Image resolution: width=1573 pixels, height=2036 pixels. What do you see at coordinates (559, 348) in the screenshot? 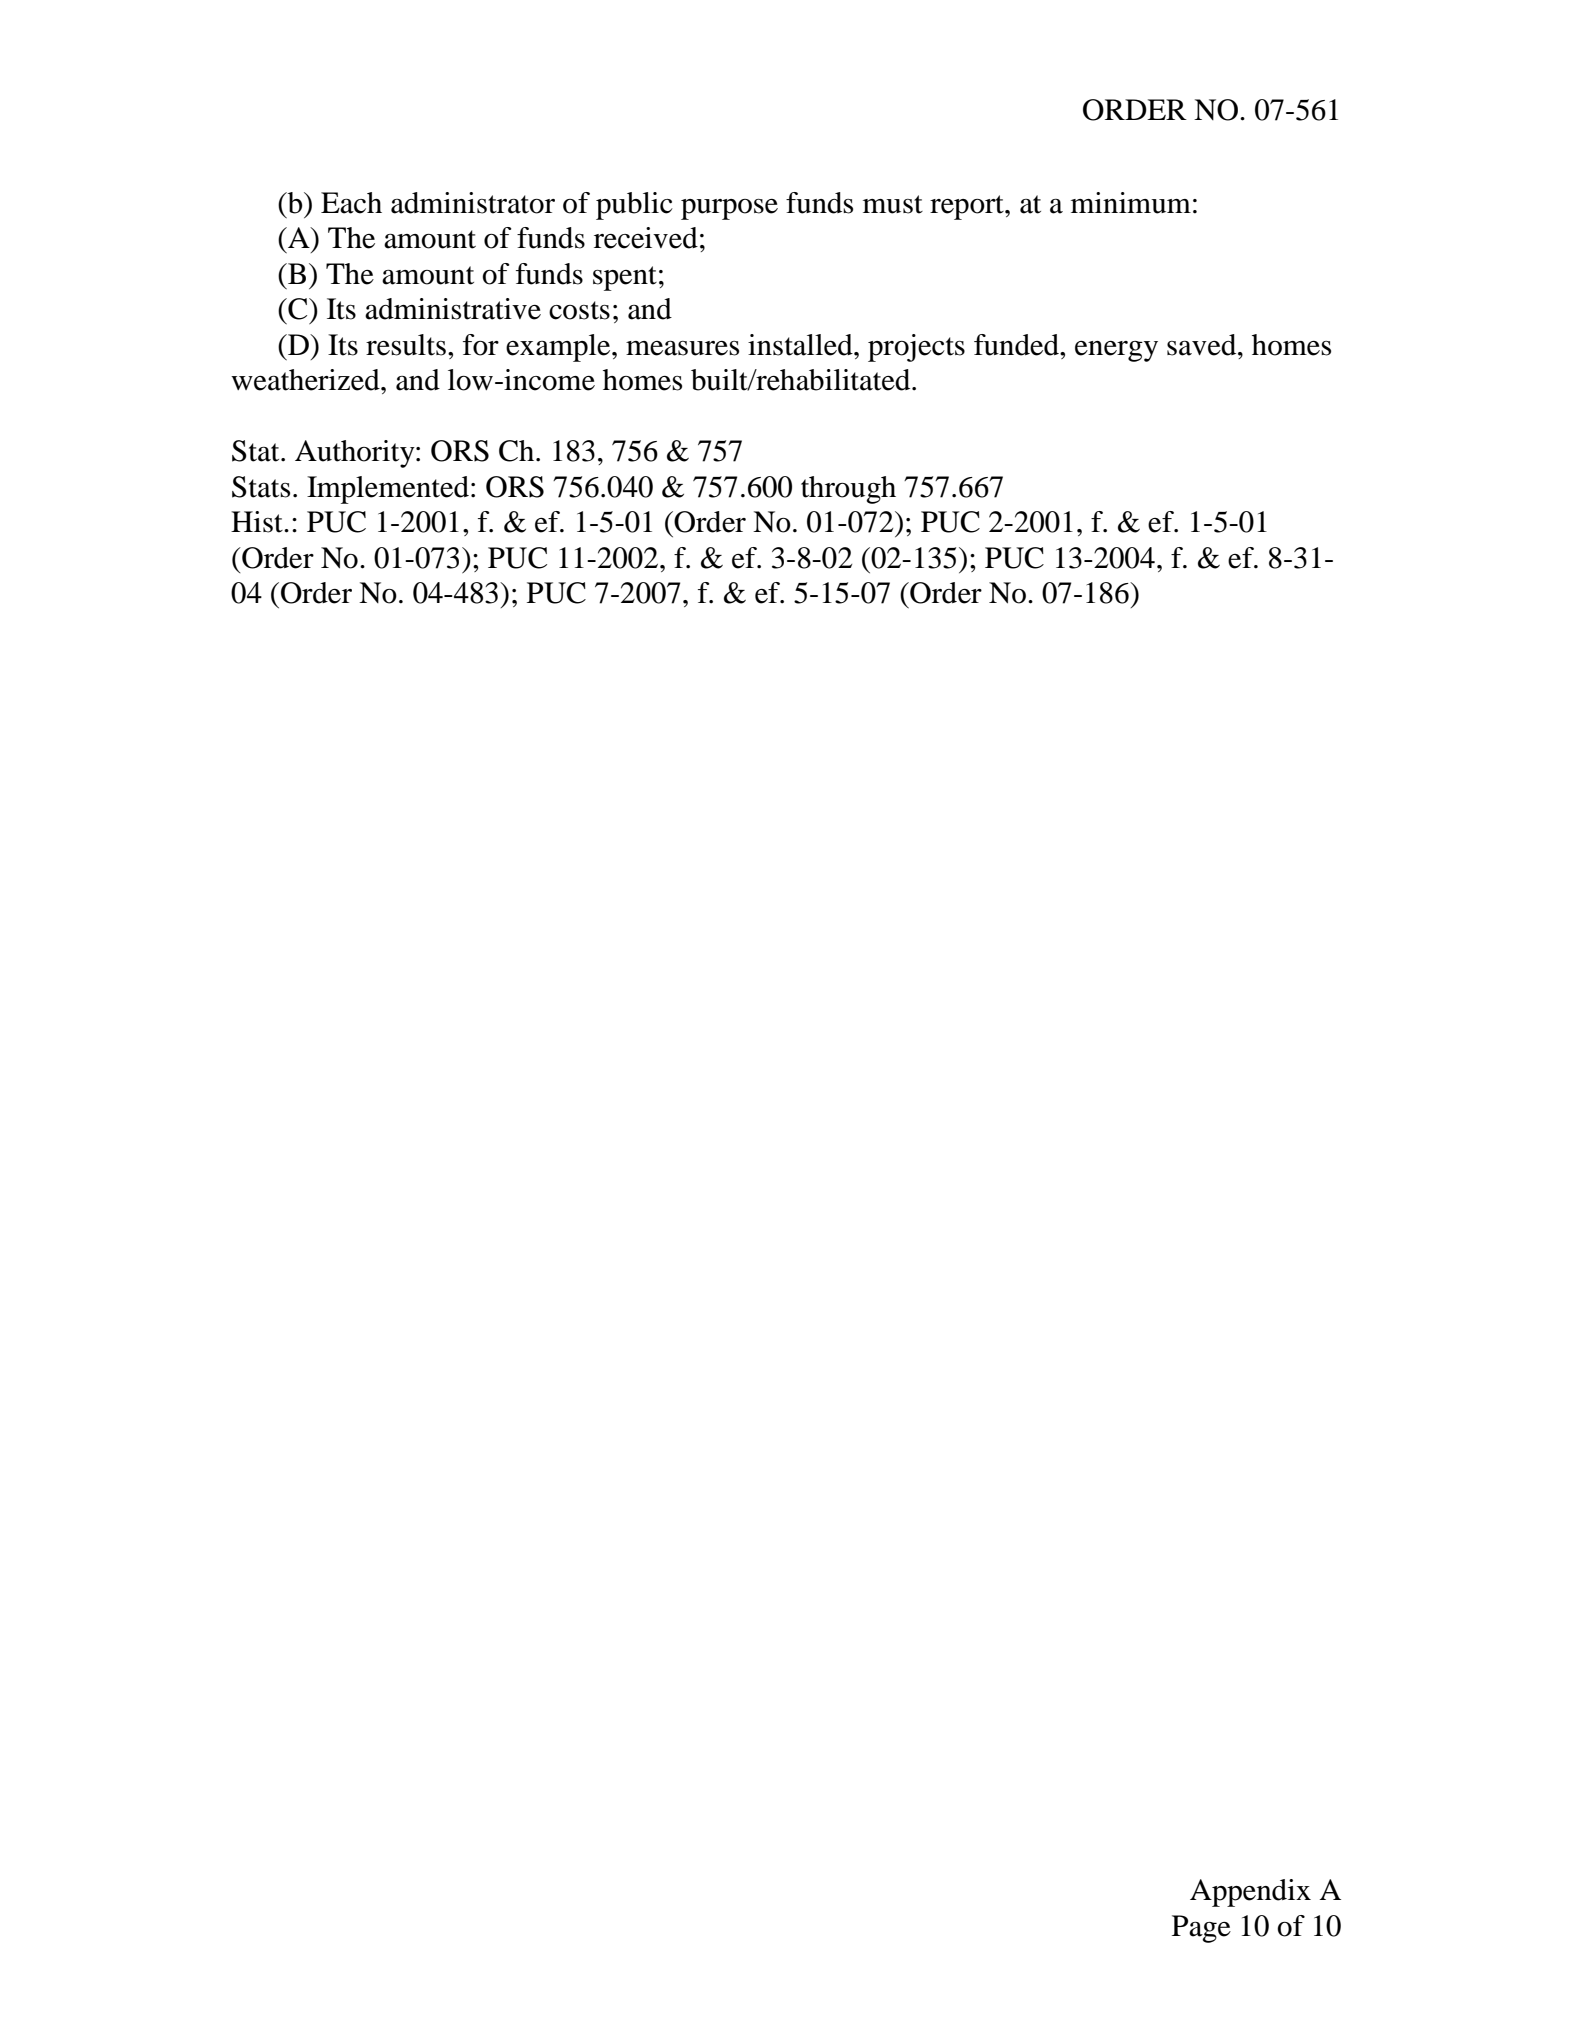
I see `example` at bounding box center [559, 348].
